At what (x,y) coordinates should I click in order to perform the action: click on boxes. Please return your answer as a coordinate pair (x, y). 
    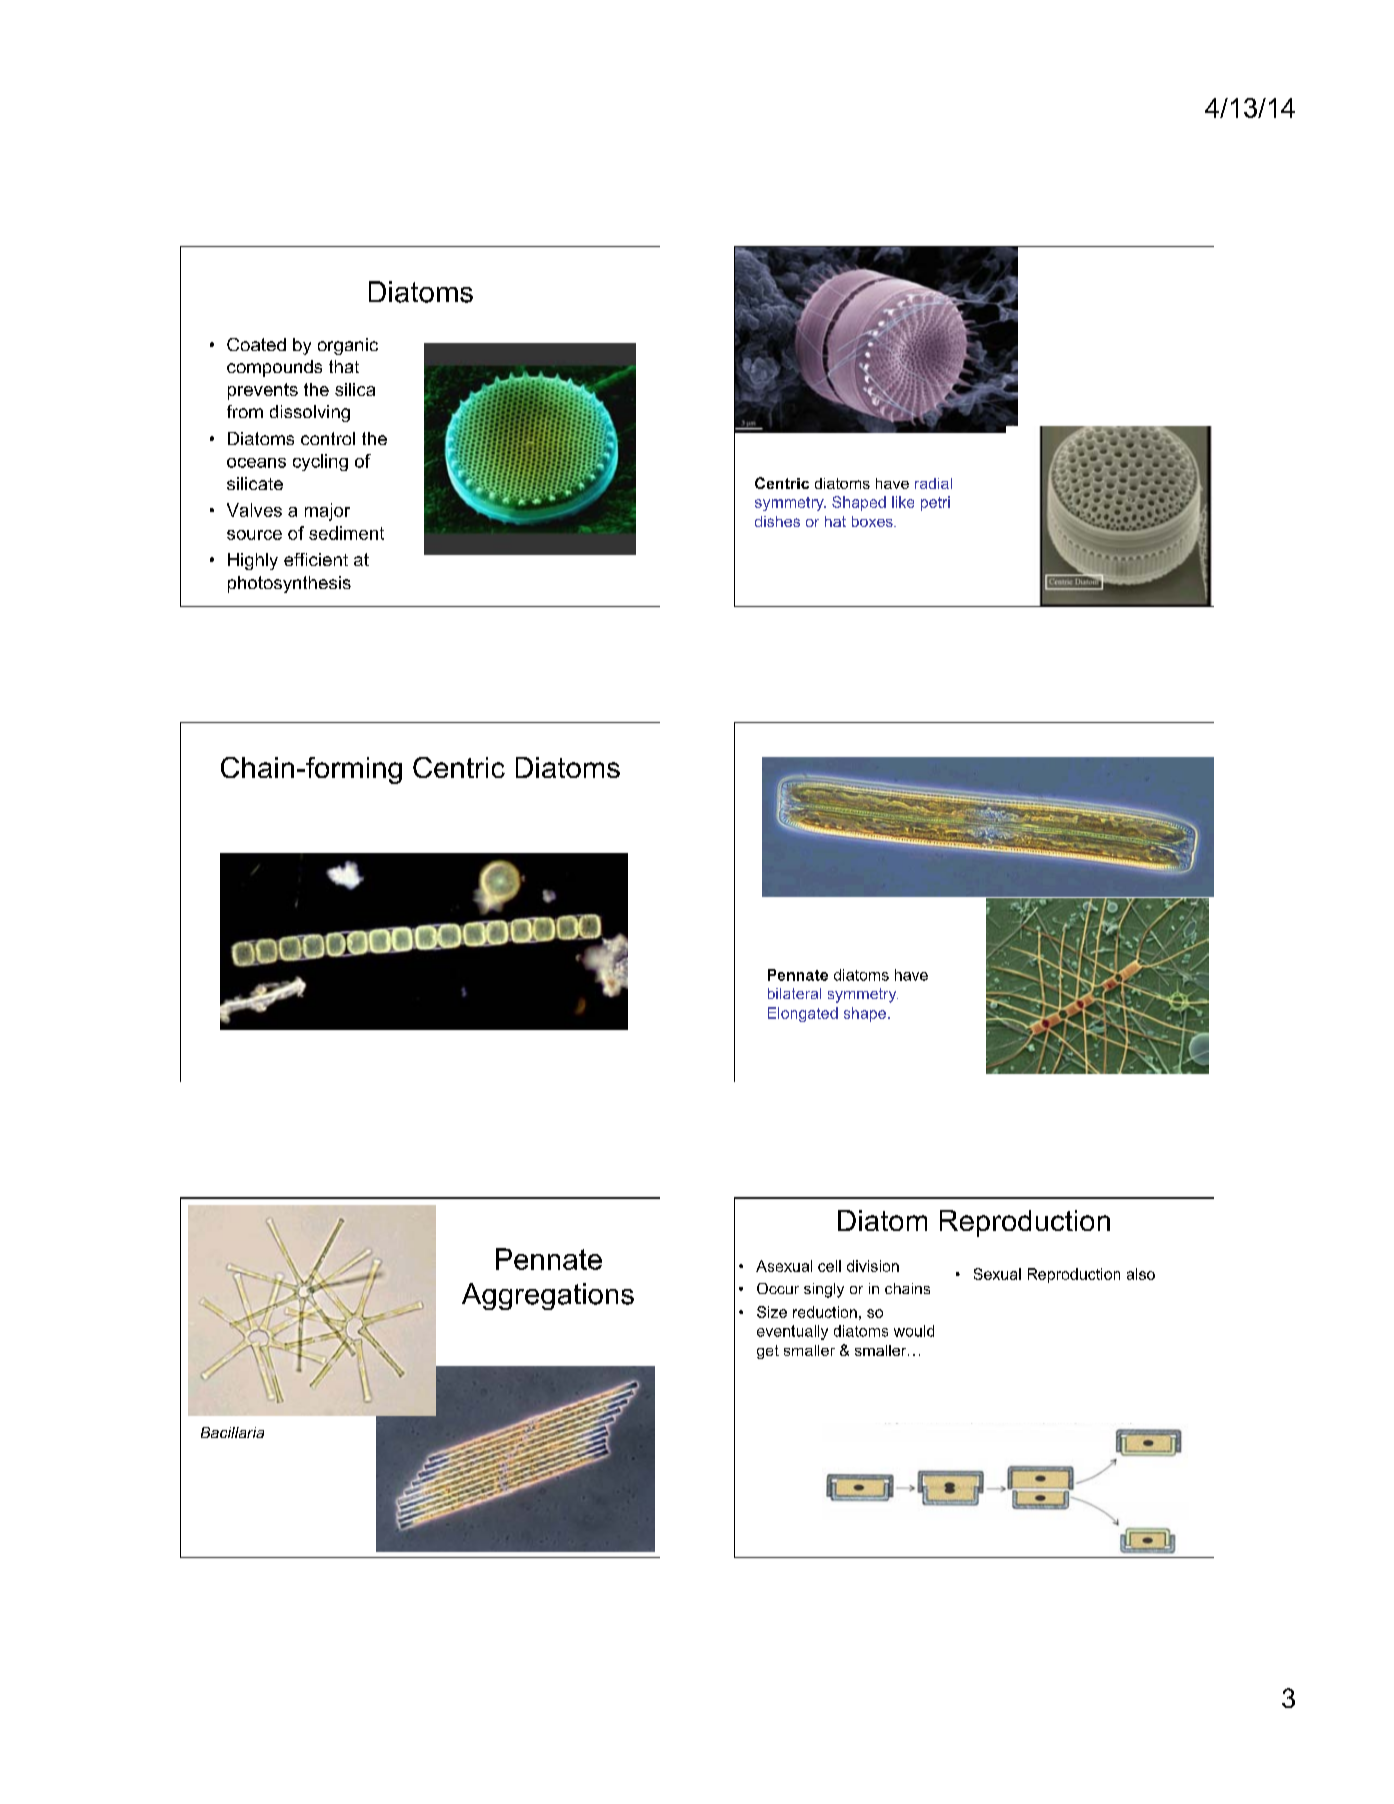
    Looking at the image, I should click on (873, 521).
